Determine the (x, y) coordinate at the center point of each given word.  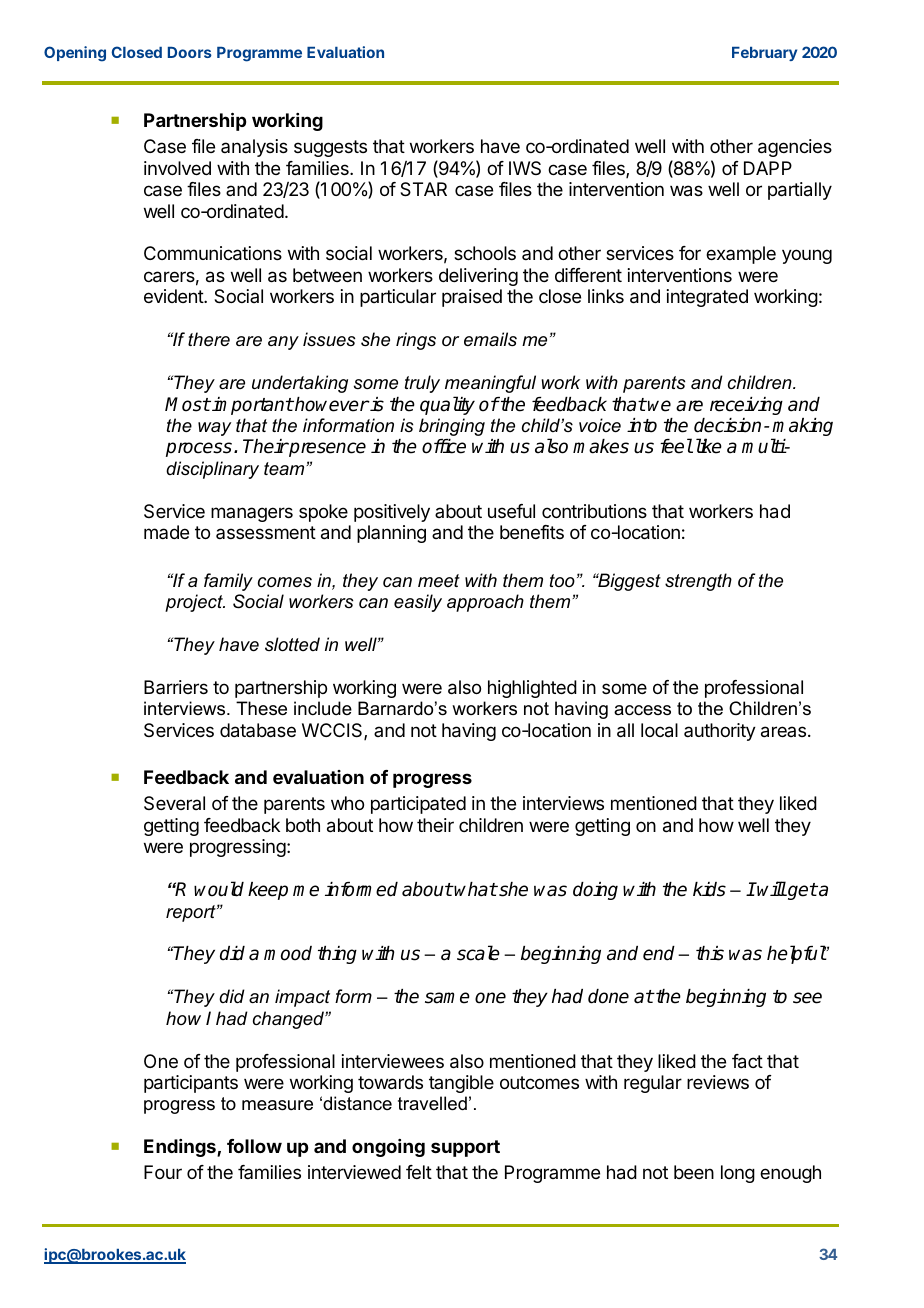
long (738, 1174)
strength (698, 582)
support (465, 1148)
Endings (181, 1148)
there (209, 339)
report (192, 913)
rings (416, 341)
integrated (707, 298)
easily (418, 603)
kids (709, 889)
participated (418, 805)
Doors (190, 52)
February (764, 54)
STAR (423, 189)
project (195, 603)
